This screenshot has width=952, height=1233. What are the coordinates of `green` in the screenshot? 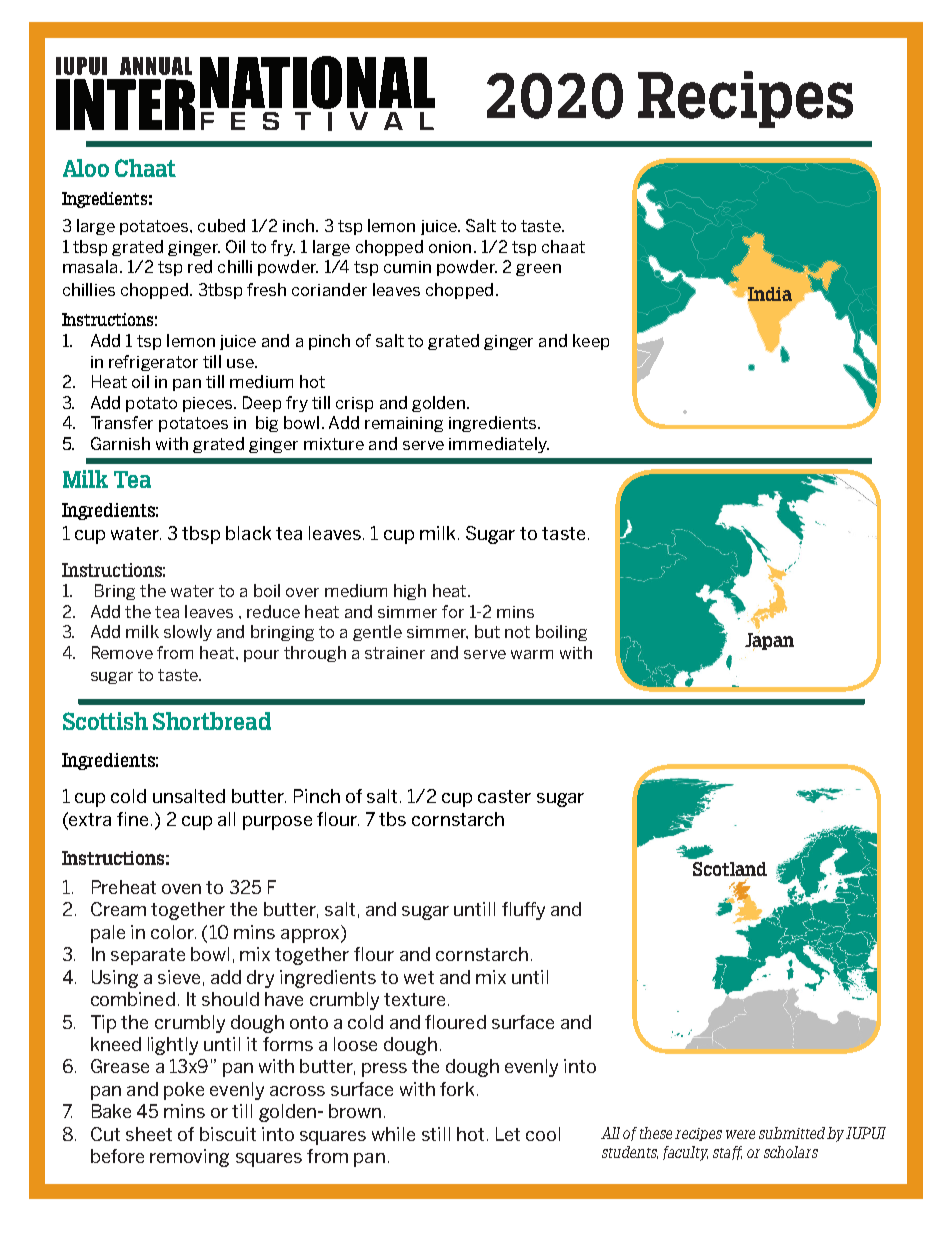 It's located at (538, 270).
